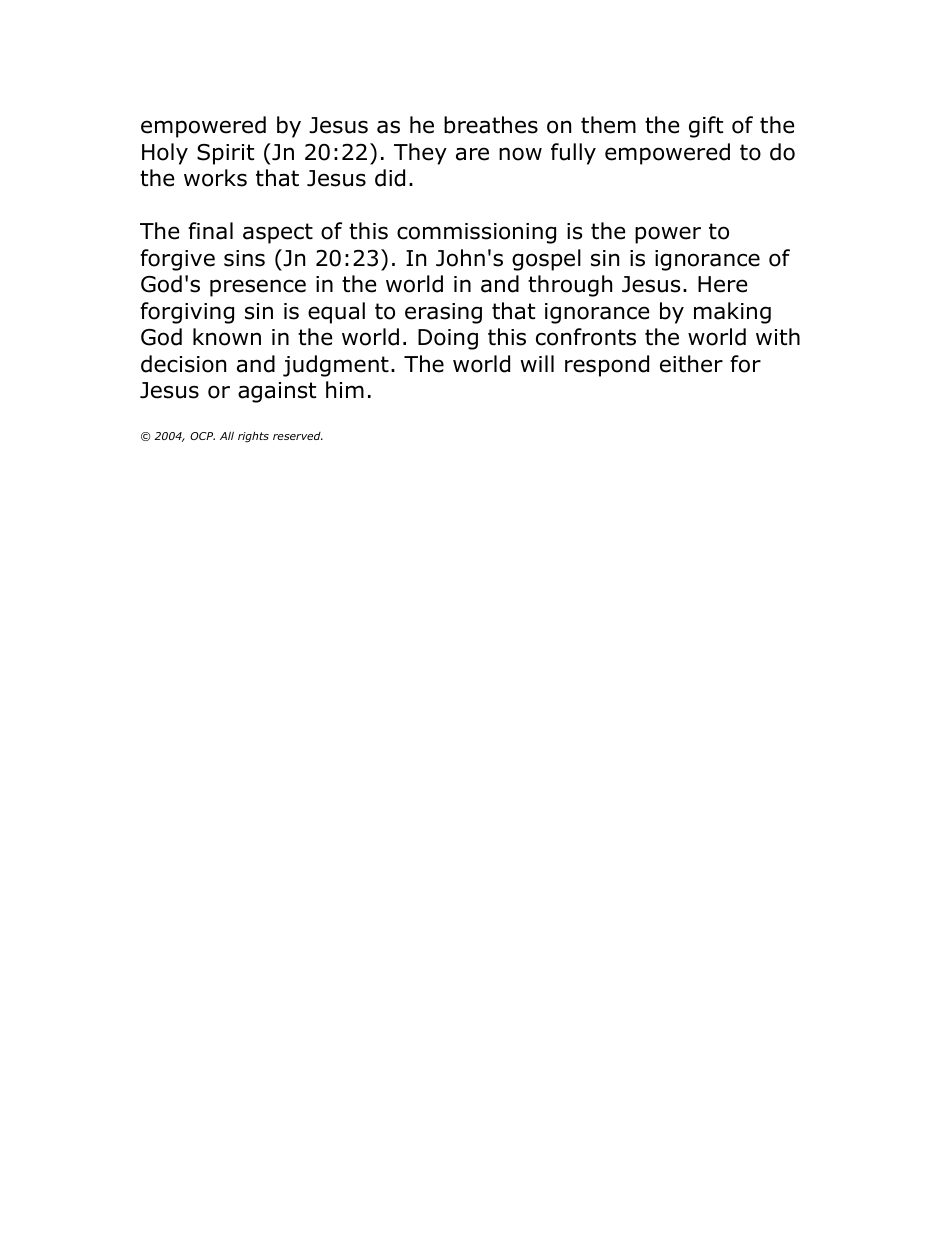  Describe the element at coordinates (691, 364) in the page. I see `either` at that location.
